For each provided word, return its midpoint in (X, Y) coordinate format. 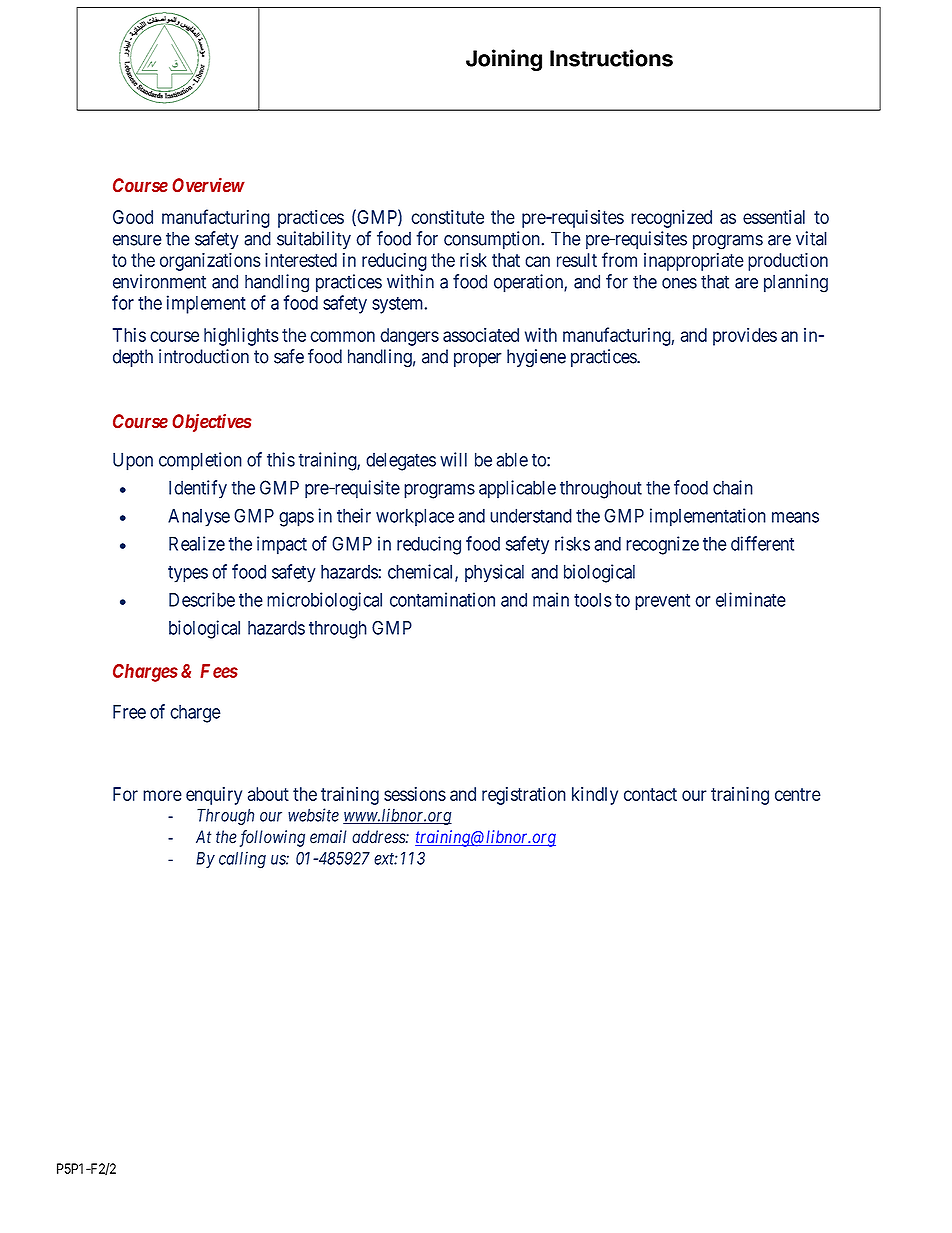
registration (524, 796)
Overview (208, 185)
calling (242, 860)
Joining (504, 60)
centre (798, 794)
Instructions (611, 58)
